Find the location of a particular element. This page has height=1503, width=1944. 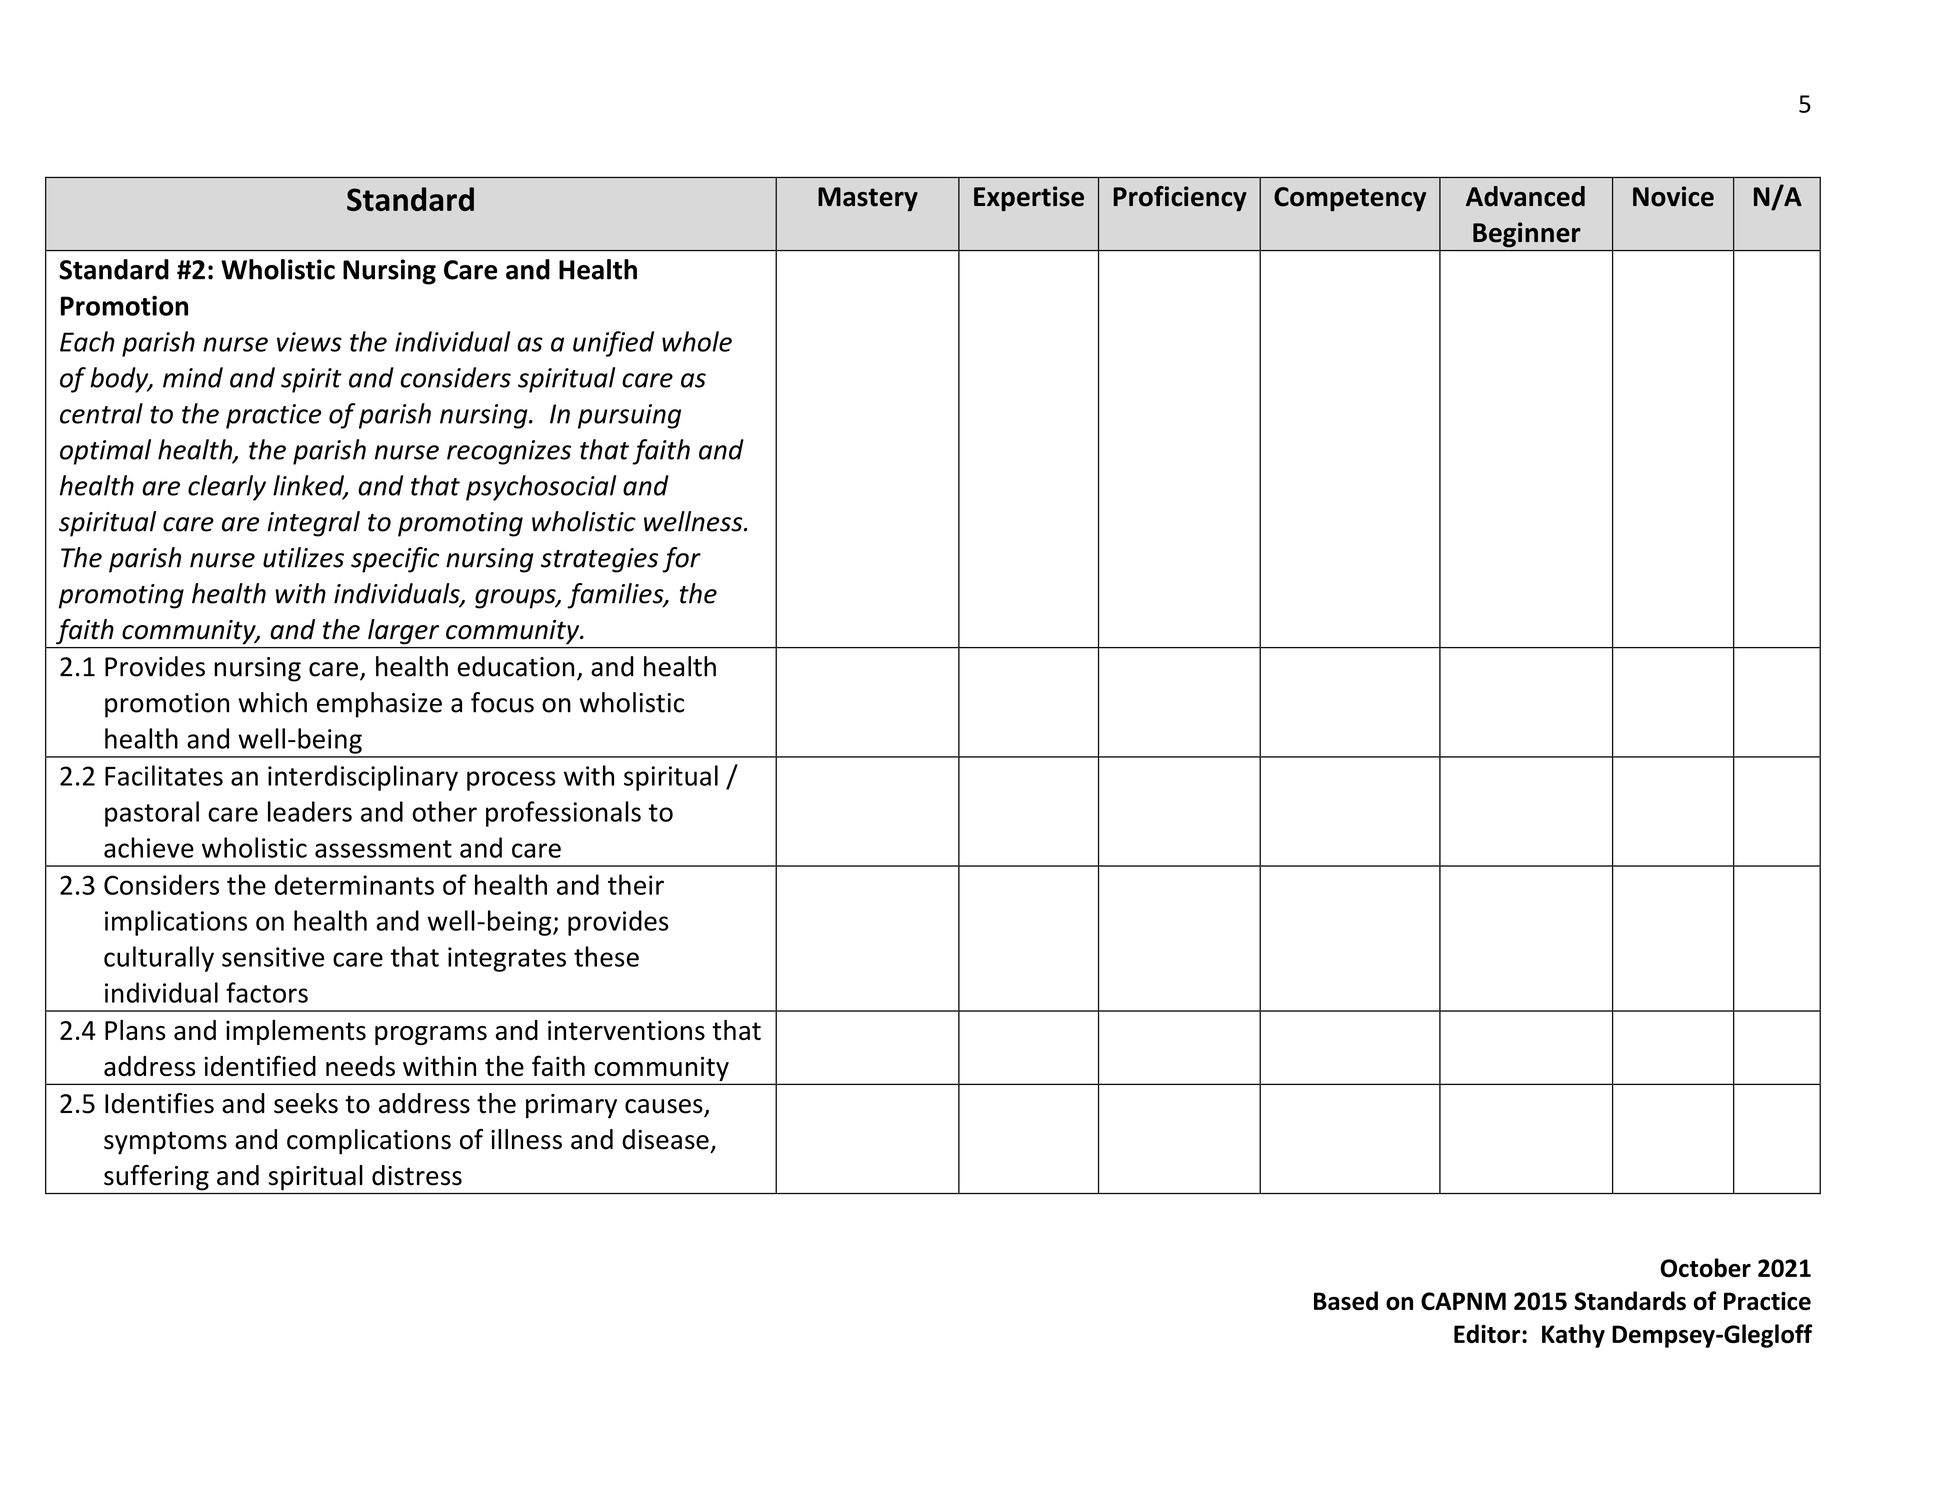

interventions is located at coordinates (626, 1030).
